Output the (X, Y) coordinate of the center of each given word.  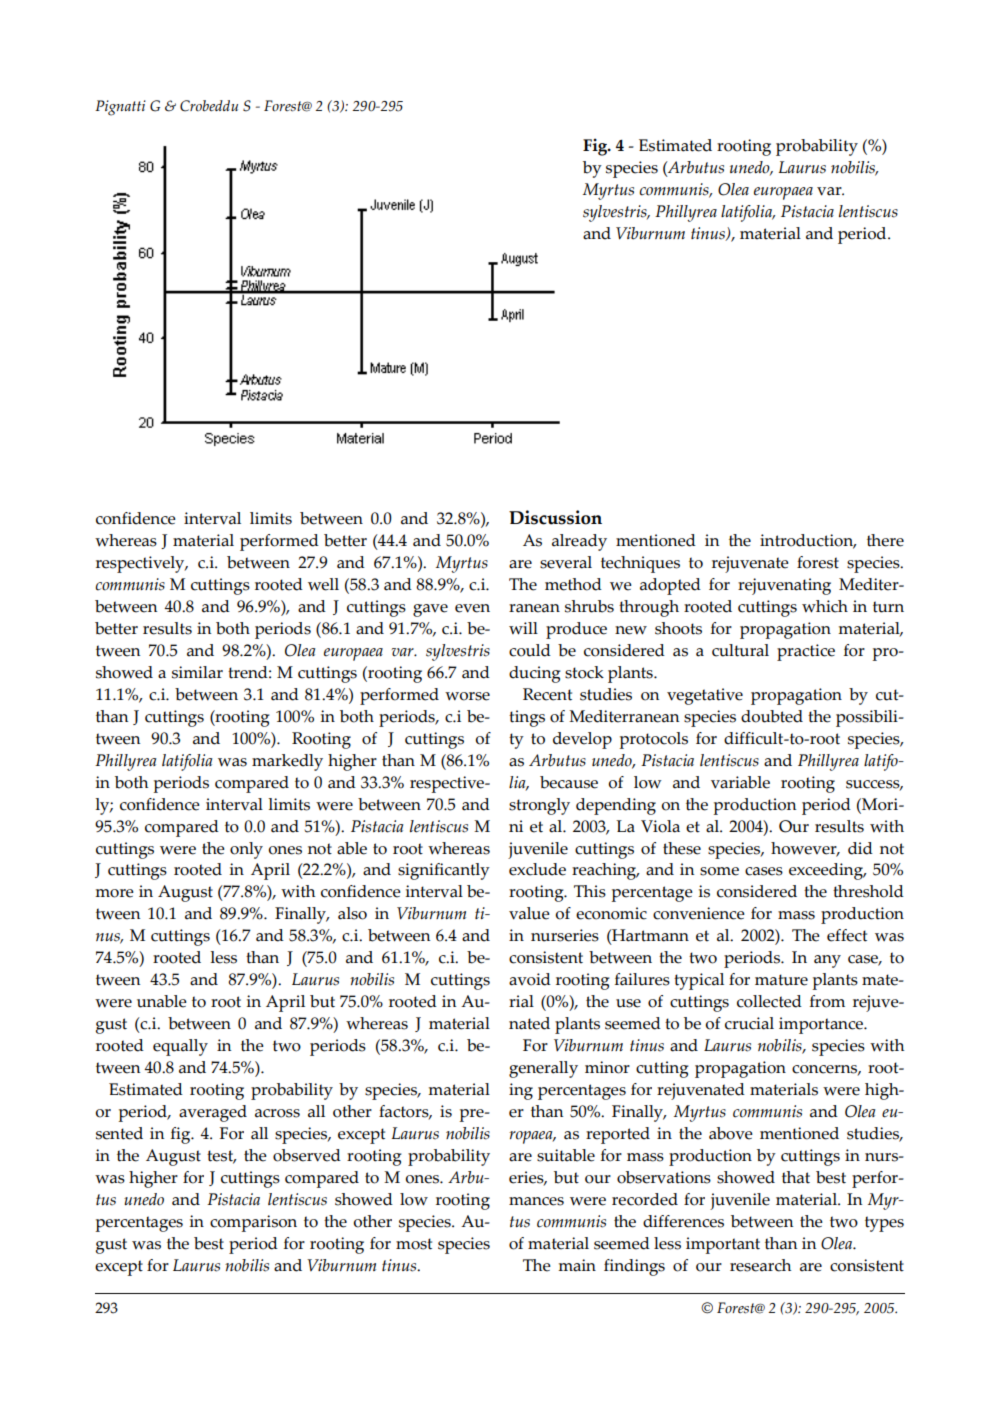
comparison (253, 1223)
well (323, 584)
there (885, 540)
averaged (213, 1113)
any (827, 961)
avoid (530, 979)
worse (467, 696)
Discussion (555, 517)
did (860, 848)
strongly (539, 806)
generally (543, 1069)
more (114, 893)
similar (197, 672)
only (246, 850)
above (731, 1133)
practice (806, 652)
